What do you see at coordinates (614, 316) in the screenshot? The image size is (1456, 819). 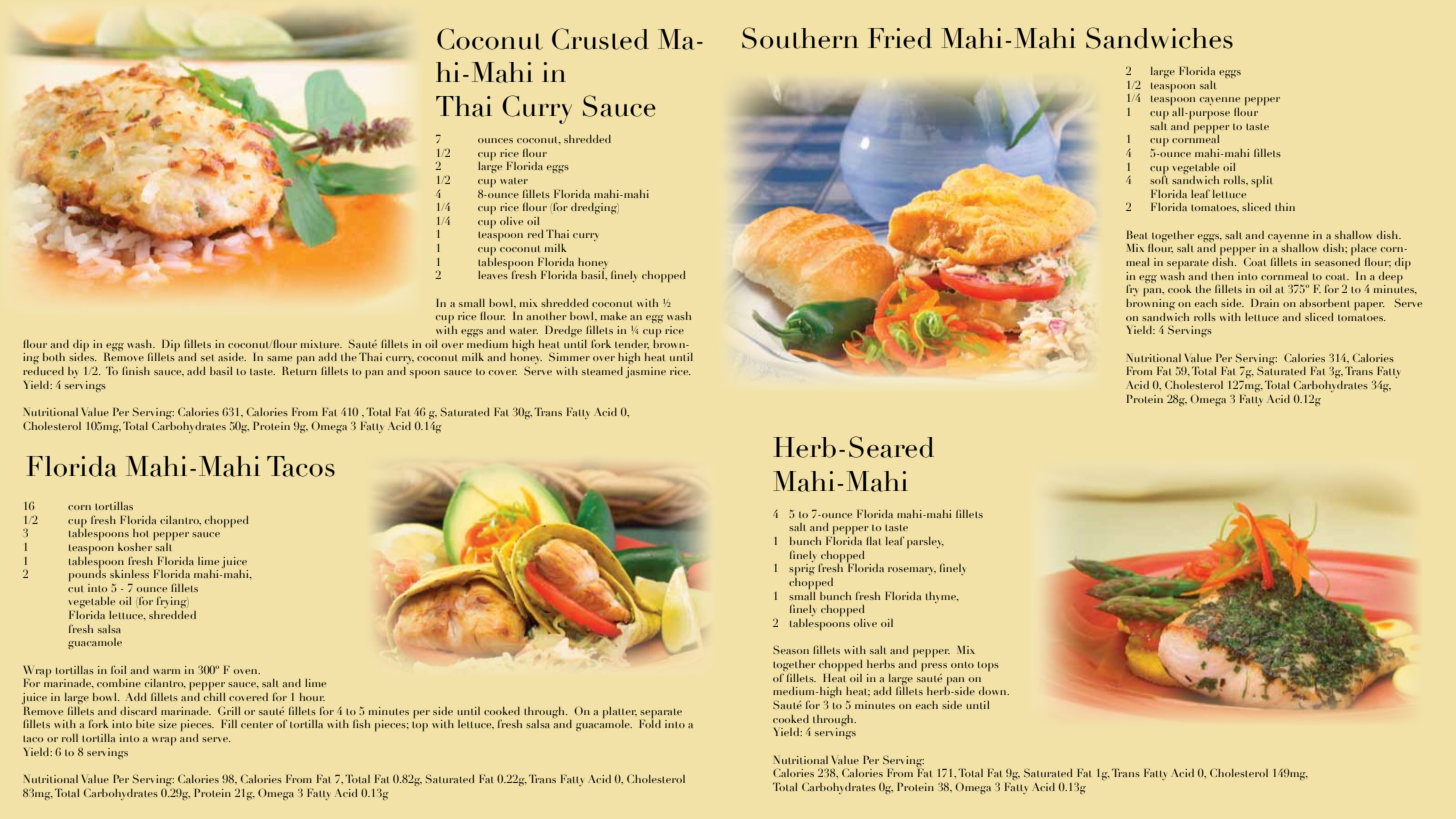 I see `make` at bounding box center [614, 316].
